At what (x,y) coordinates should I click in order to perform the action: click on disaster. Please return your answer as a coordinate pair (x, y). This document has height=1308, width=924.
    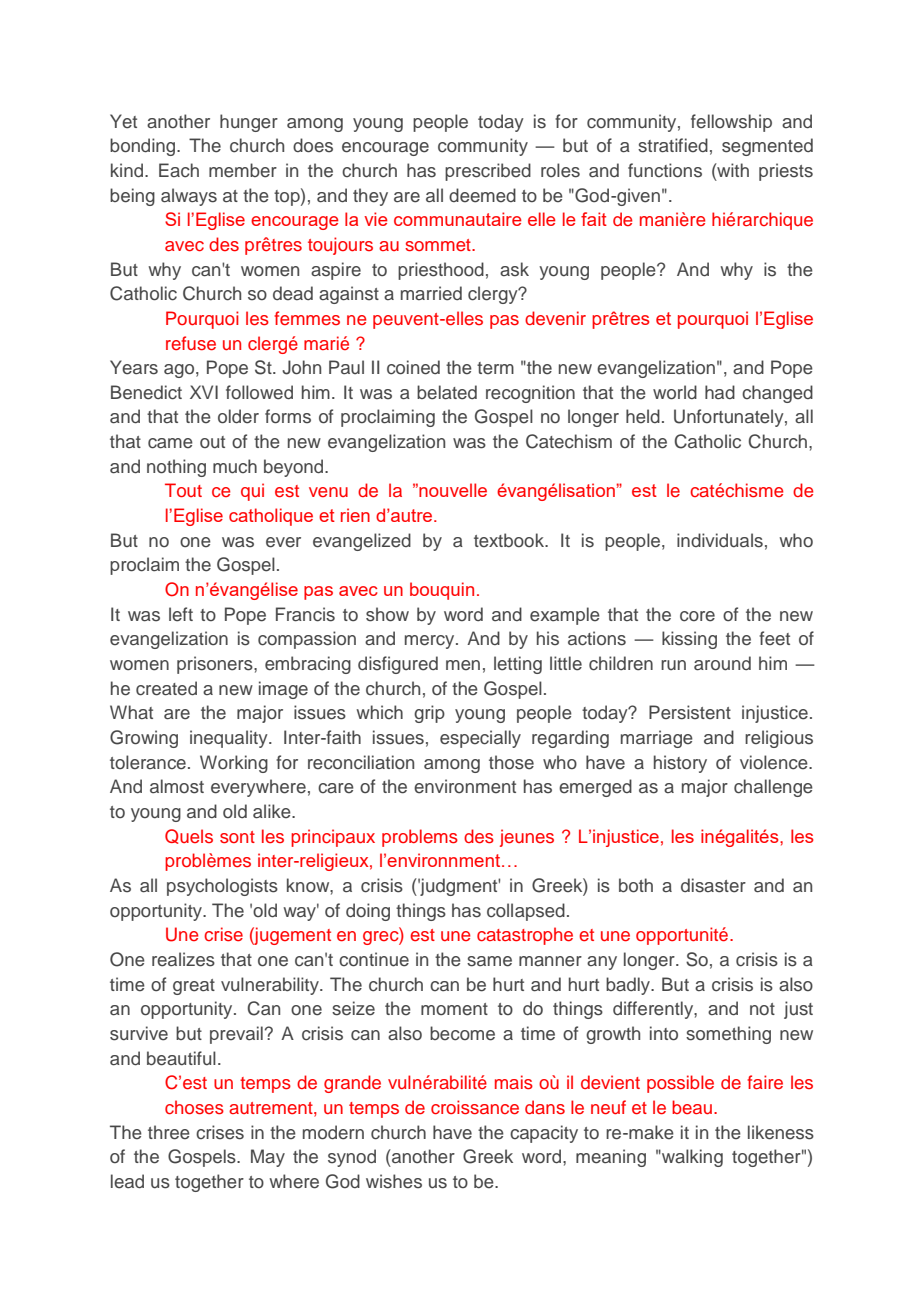
    Looking at the image, I should click on (713, 885).
